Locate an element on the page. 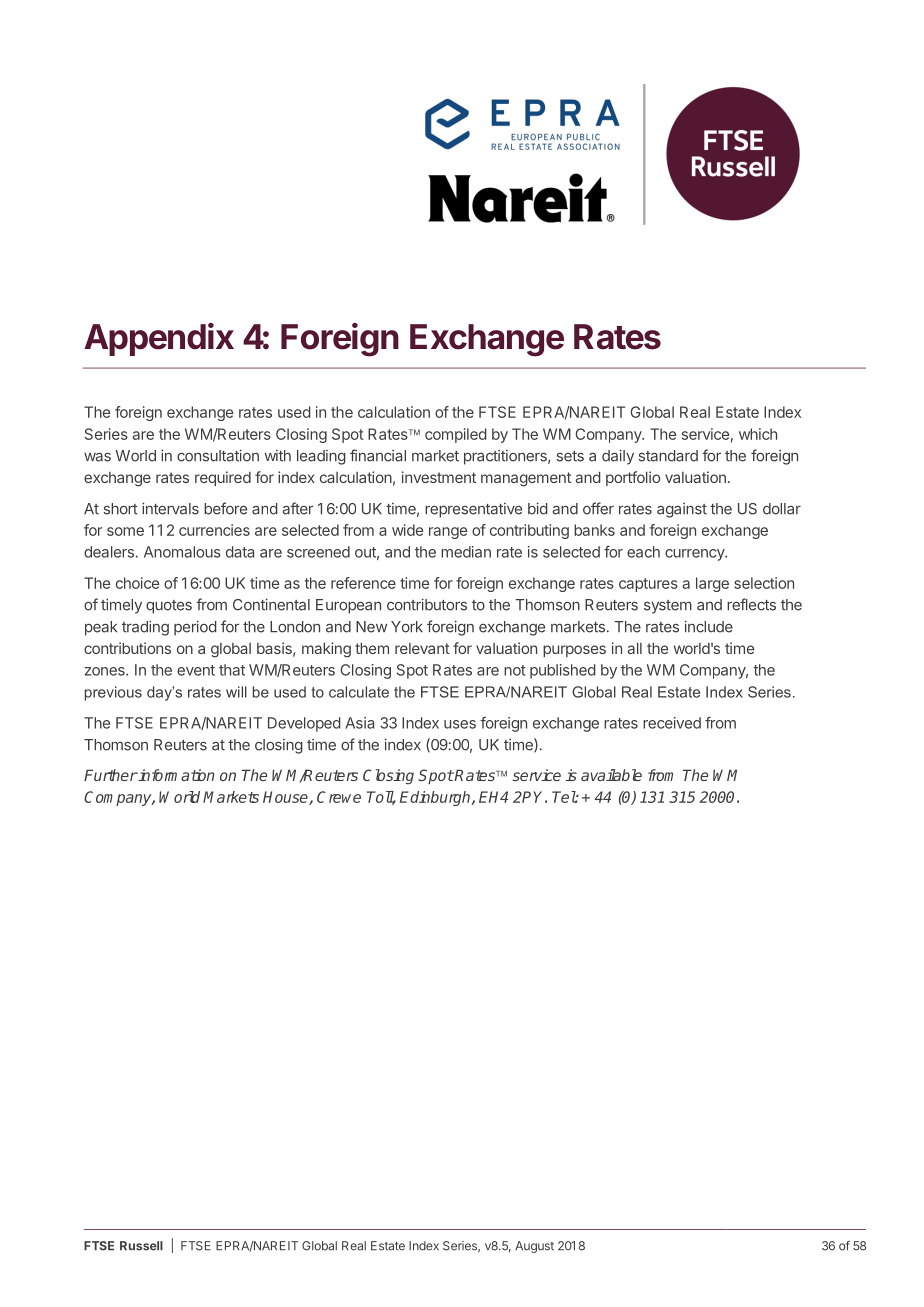 This document has height=1307, width=924. information is located at coordinates (175, 775).
